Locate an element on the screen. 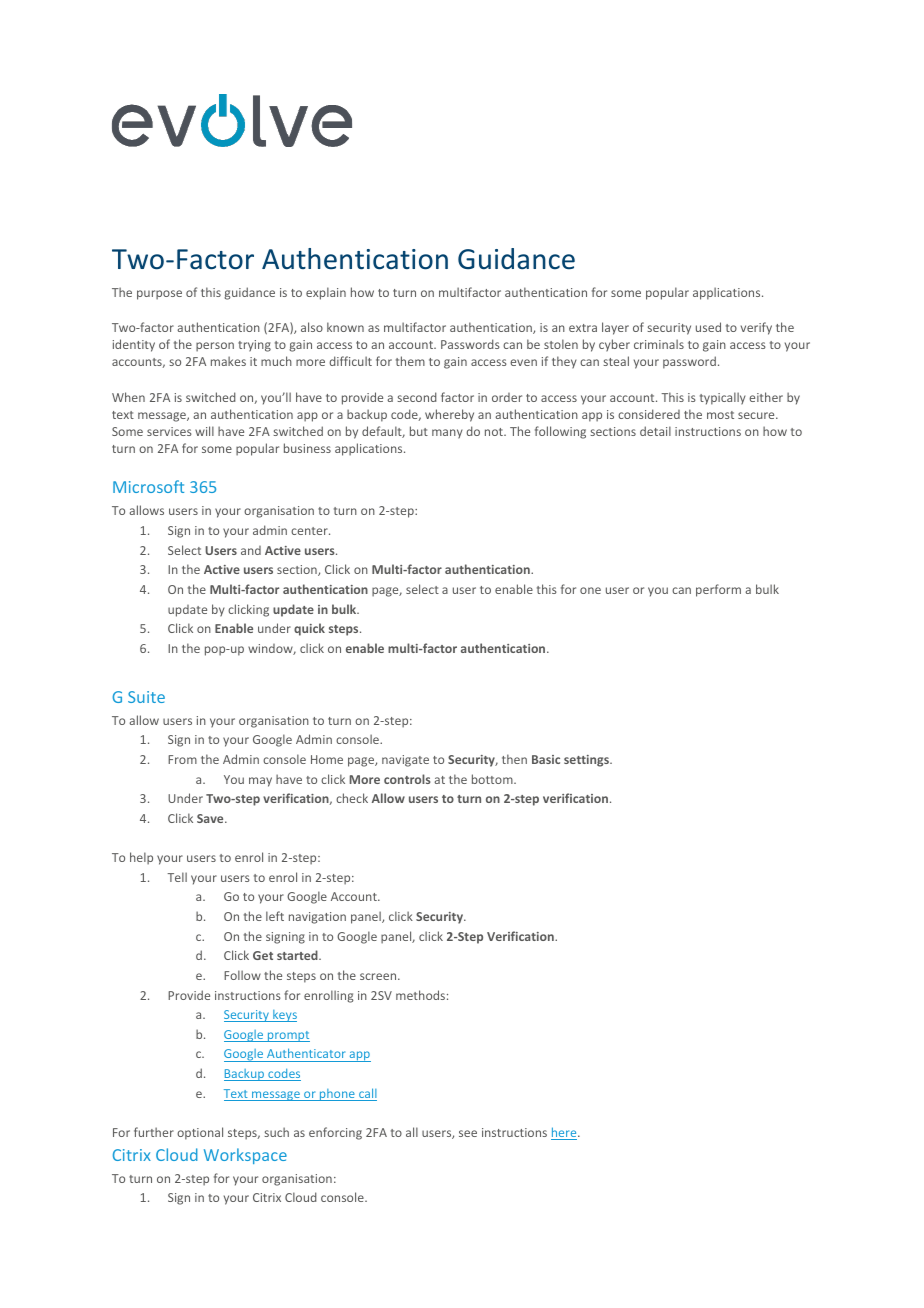 This screenshot has height=1308, width=924. used is located at coordinates (708, 327).
